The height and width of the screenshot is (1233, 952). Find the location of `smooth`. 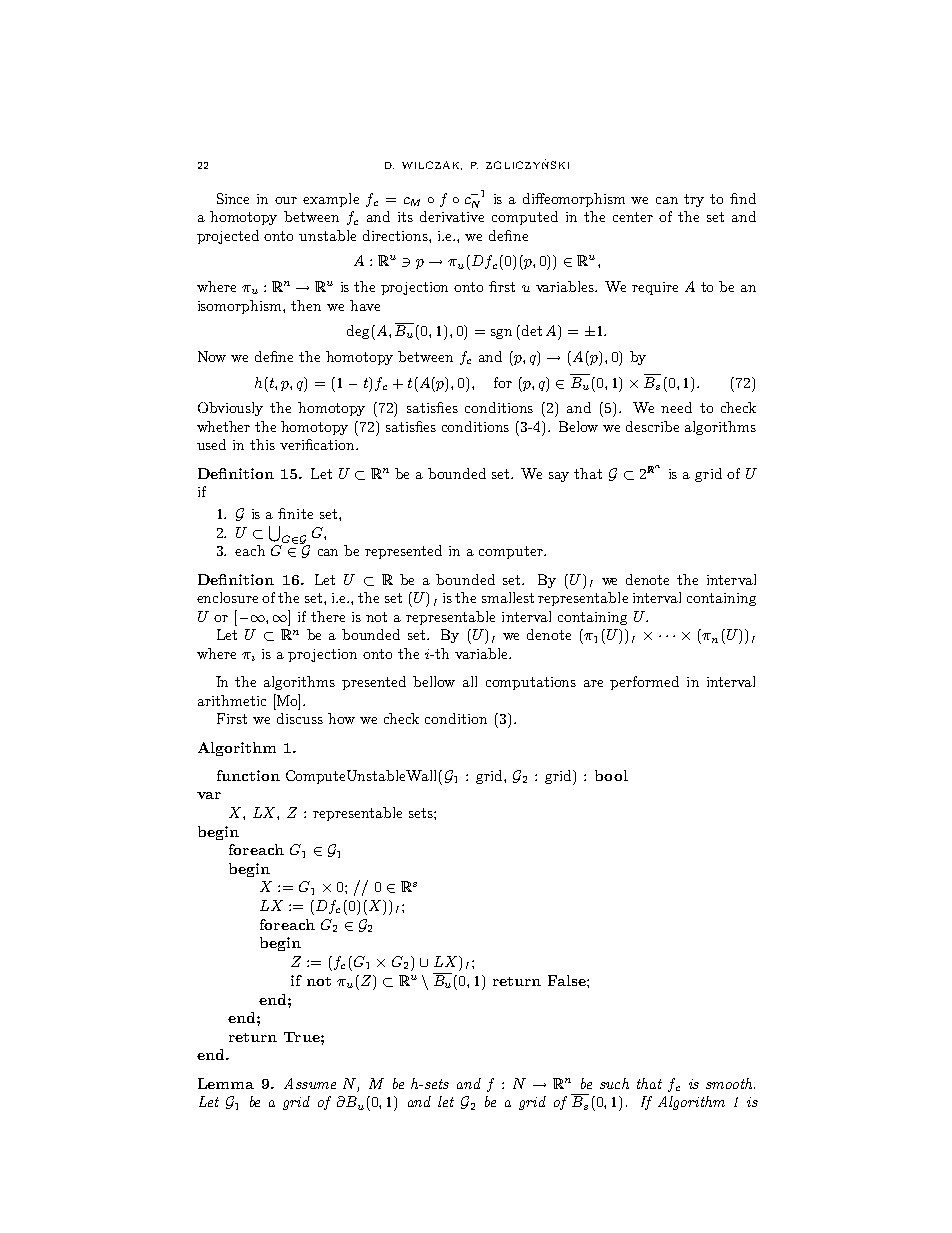

smooth is located at coordinates (730, 1083).
